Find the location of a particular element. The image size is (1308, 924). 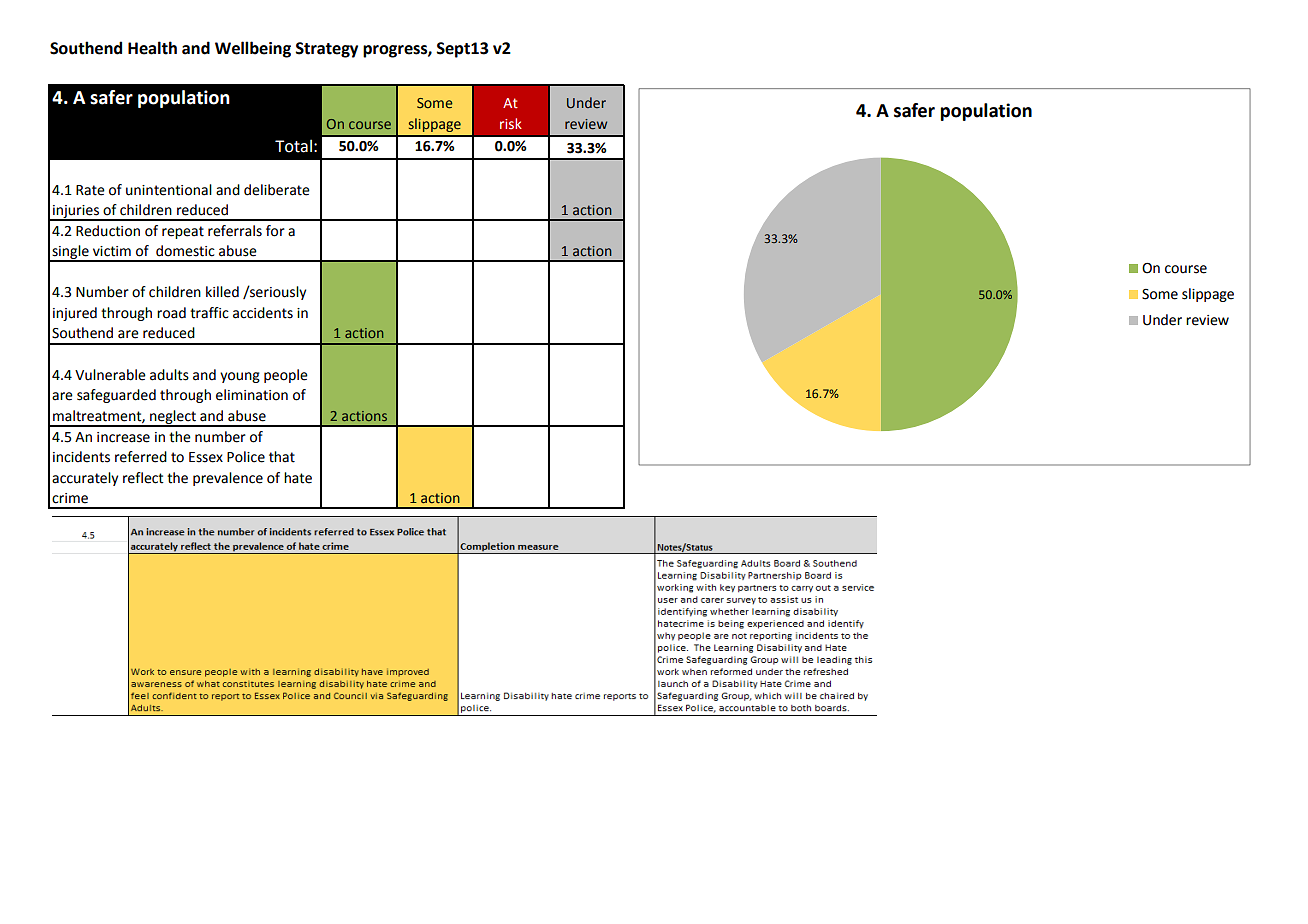

reflect is located at coordinates (143, 478).
